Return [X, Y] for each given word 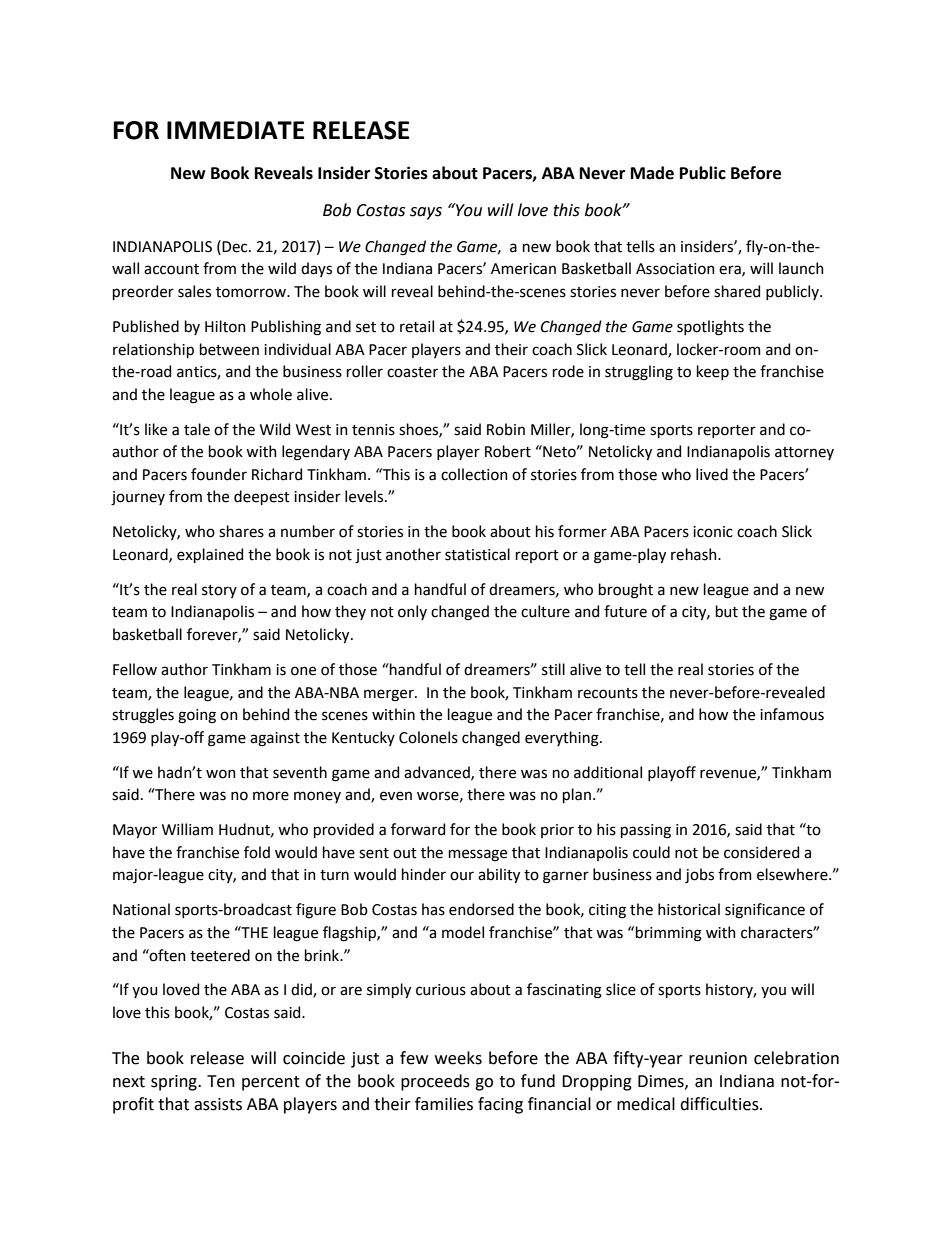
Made [652, 173]
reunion [718, 1058]
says [426, 213]
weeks [458, 1058]
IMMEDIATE [236, 130]
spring [175, 1083]
